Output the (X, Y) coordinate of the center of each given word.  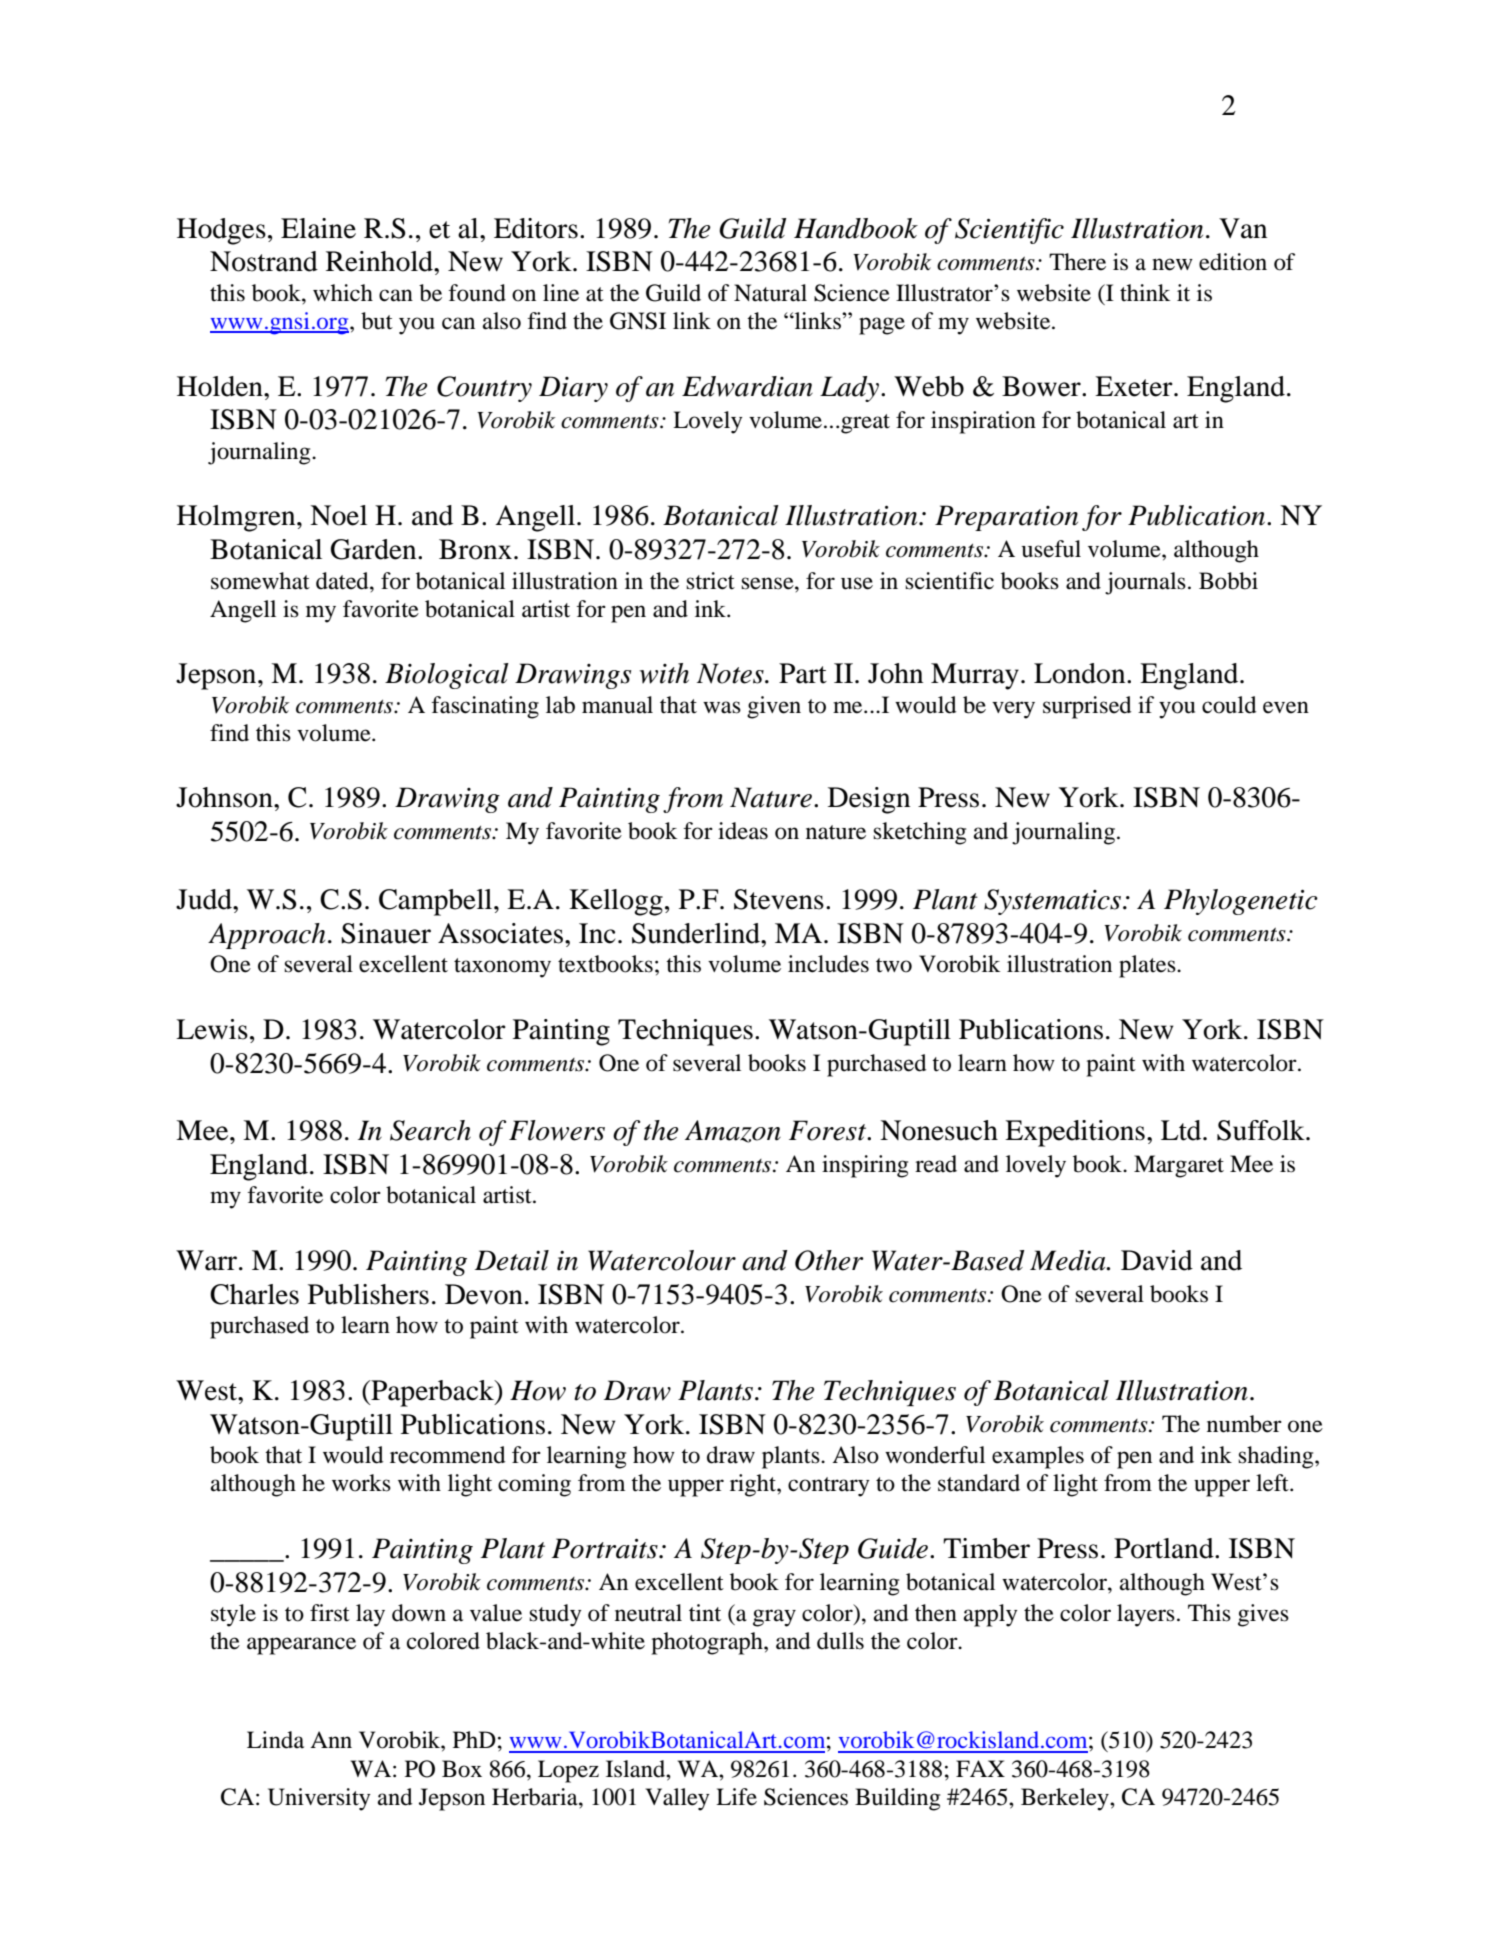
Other (829, 1260)
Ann (331, 1739)
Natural (770, 293)
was (722, 707)
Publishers (368, 1294)
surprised (1087, 707)
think (1145, 292)
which (343, 292)
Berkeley (1066, 1799)
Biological (447, 676)
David (1157, 1260)
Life (736, 1797)
